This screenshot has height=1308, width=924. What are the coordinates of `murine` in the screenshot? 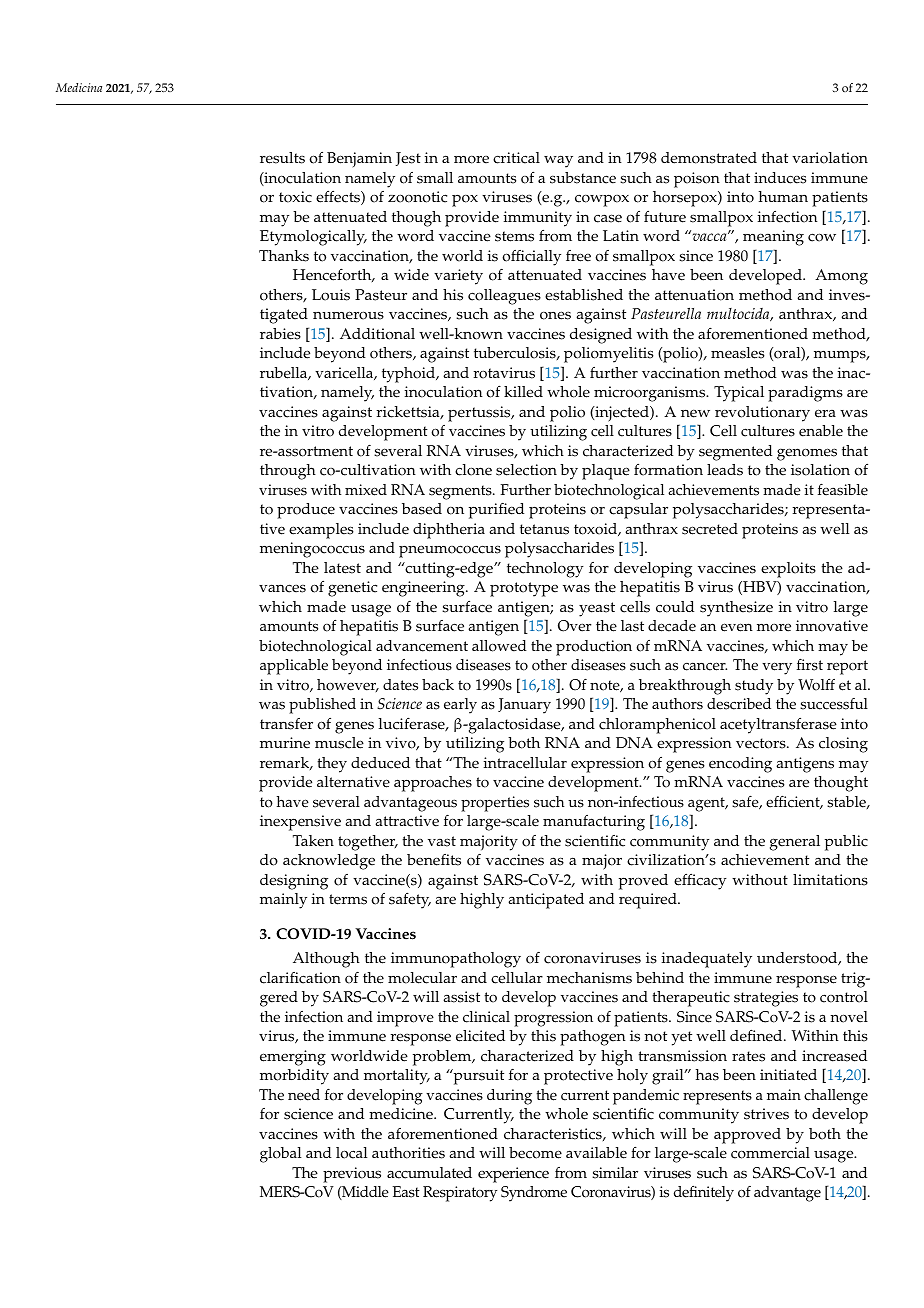 It's located at (285, 743).
